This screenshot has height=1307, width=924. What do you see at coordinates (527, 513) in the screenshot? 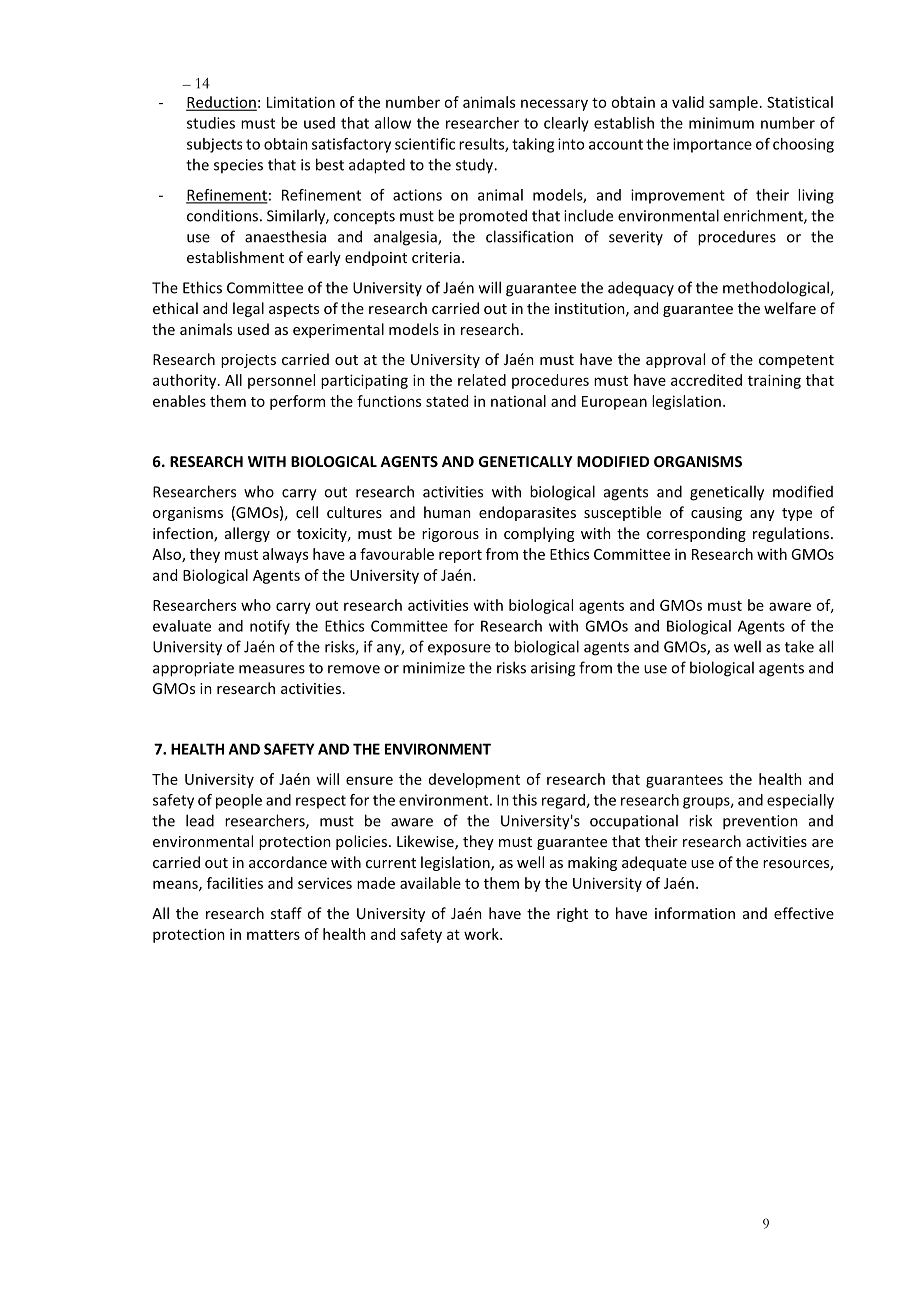
I see `endoparasites` at bounding box center [527, 513].
